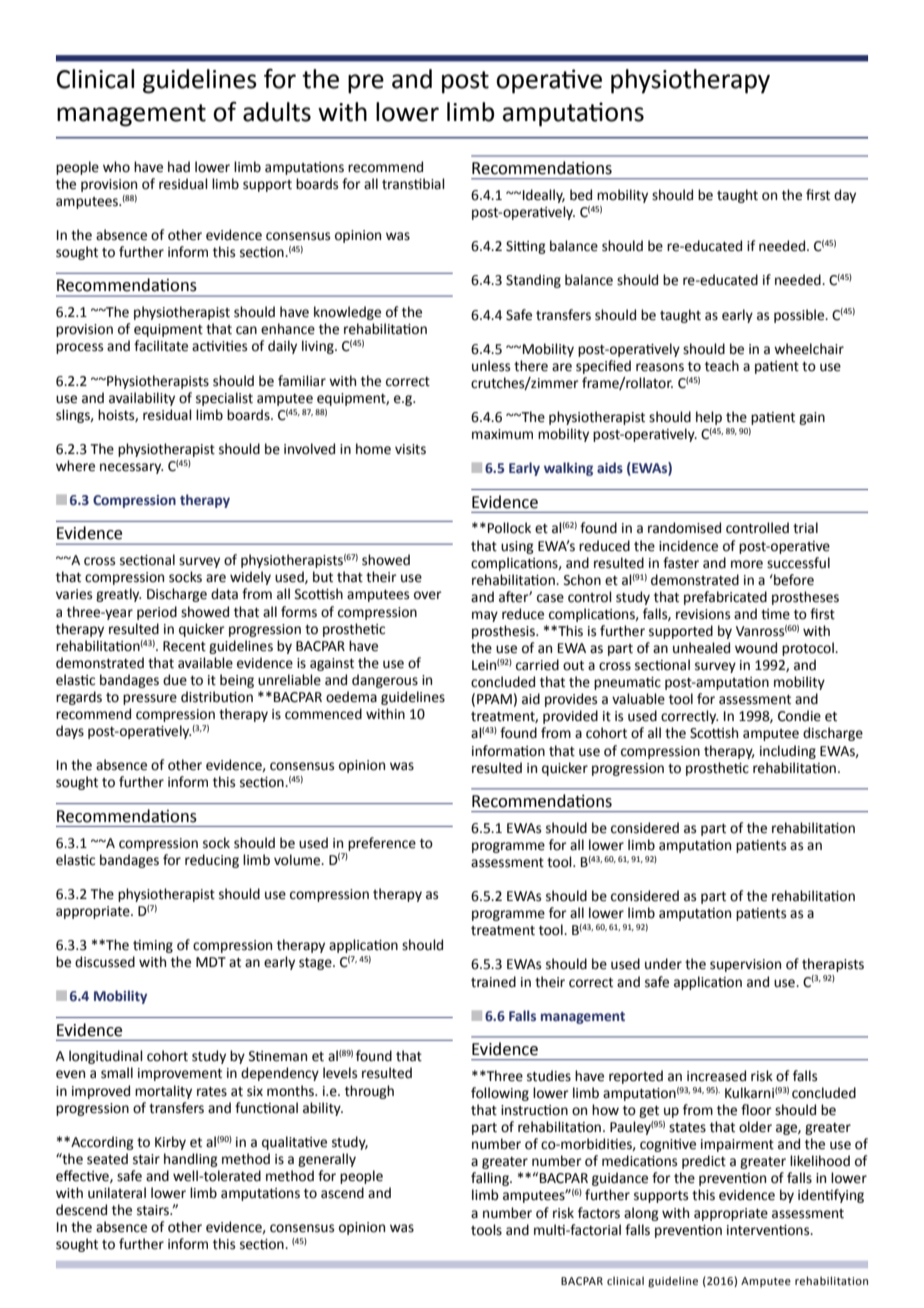  What do you see at coordinates (175, 680) in the page?
I see `due` at bounding box center [175, 680].
